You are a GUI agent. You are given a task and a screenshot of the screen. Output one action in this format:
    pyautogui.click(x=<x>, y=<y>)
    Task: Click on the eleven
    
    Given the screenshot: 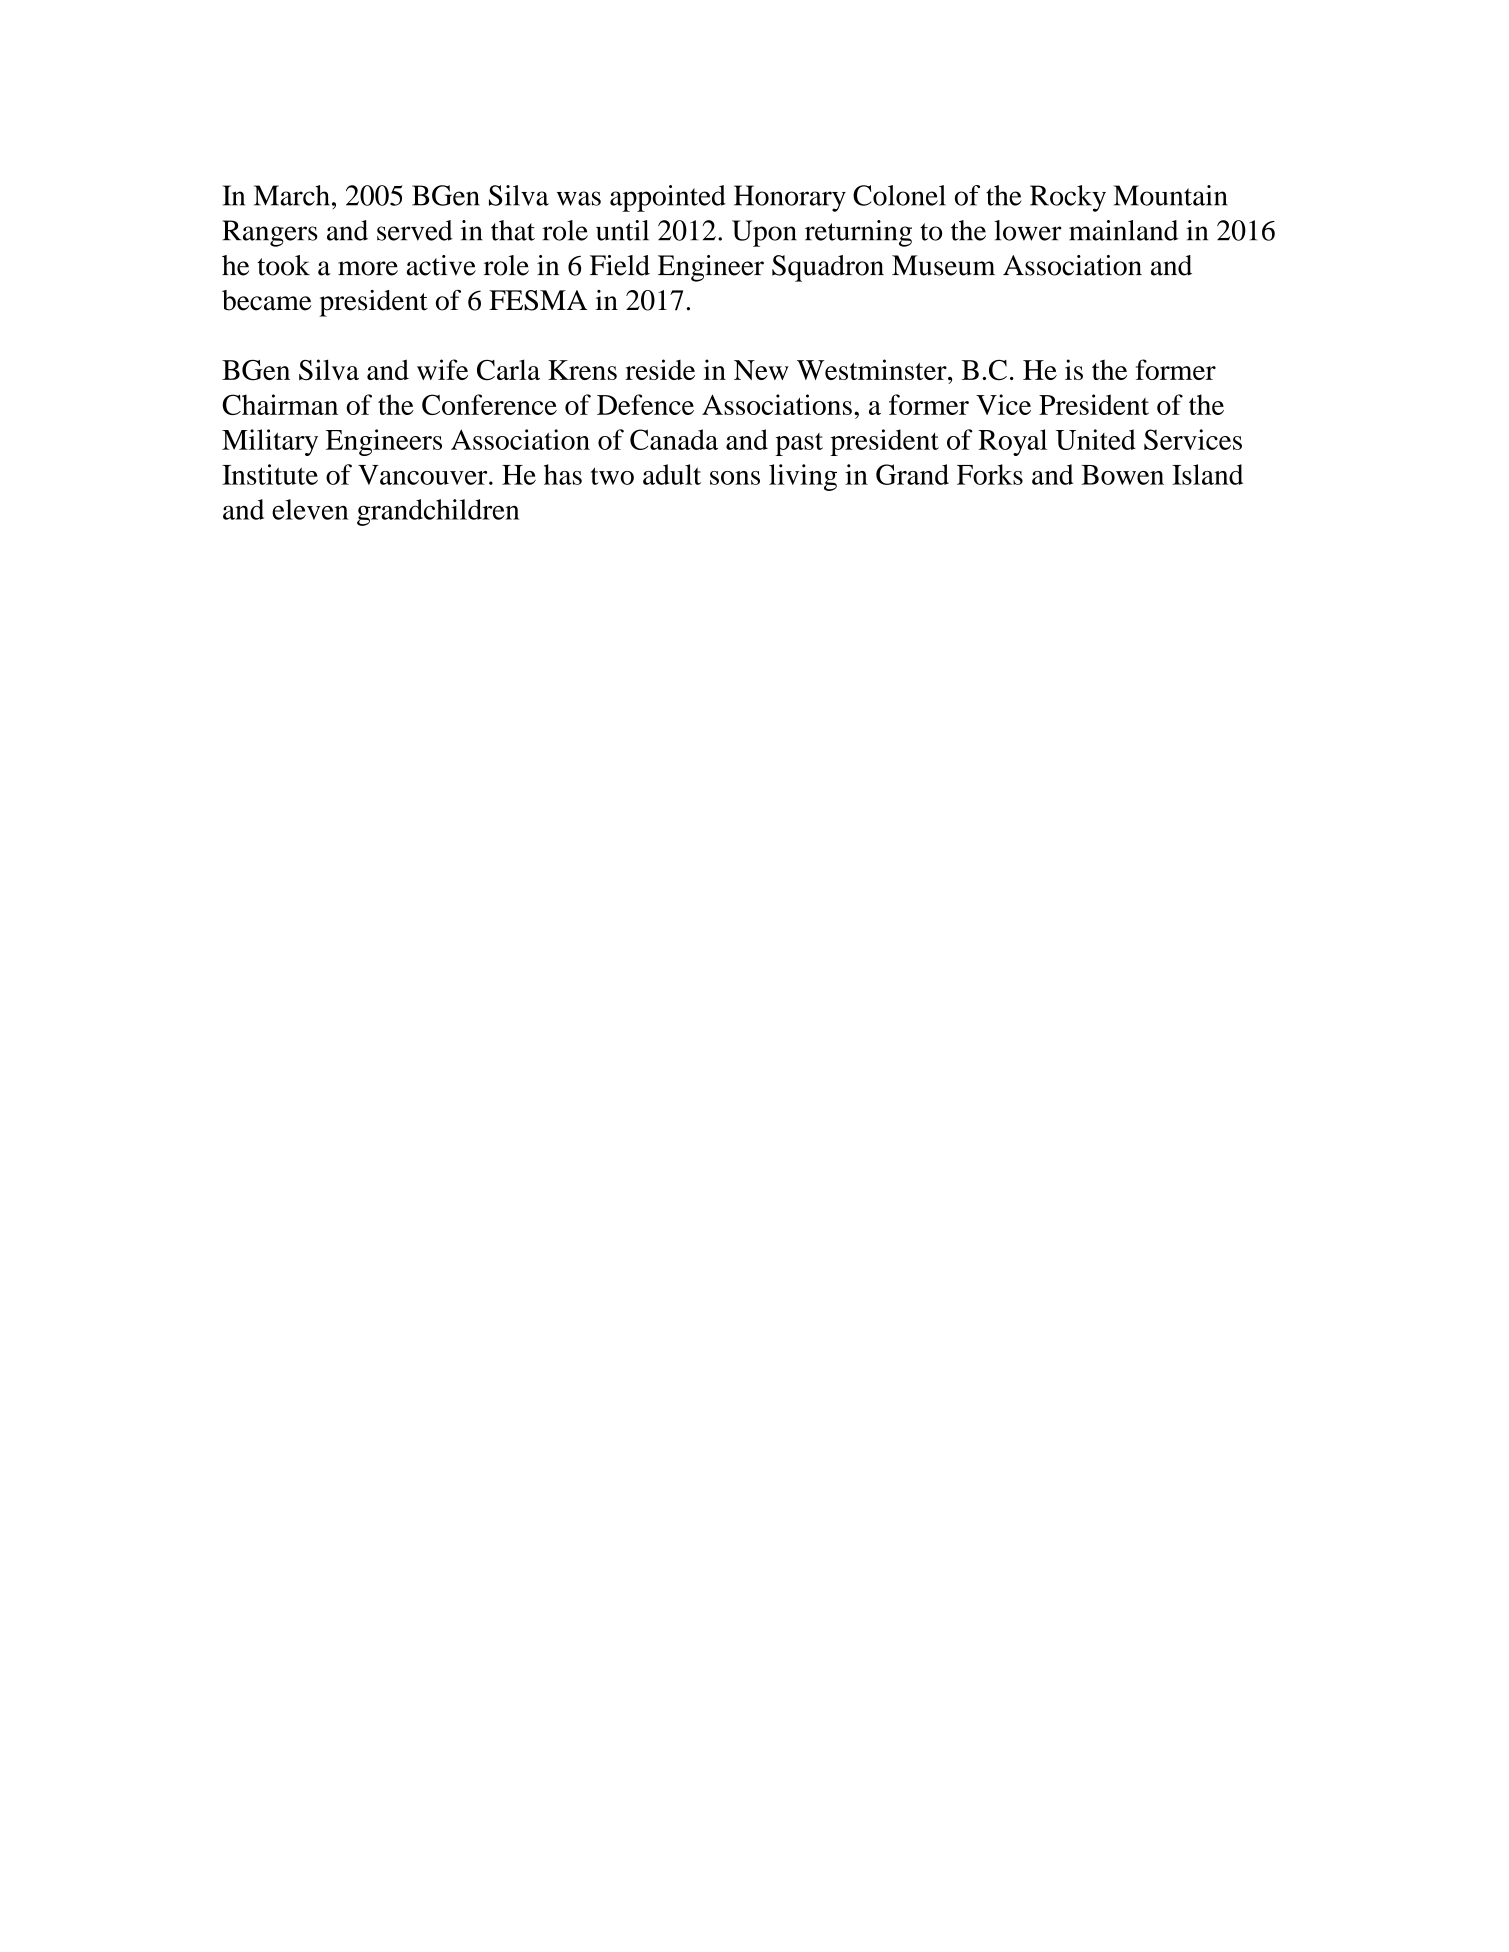 What is the action you would take?
    pyautogui.click(x=310, y=509)
